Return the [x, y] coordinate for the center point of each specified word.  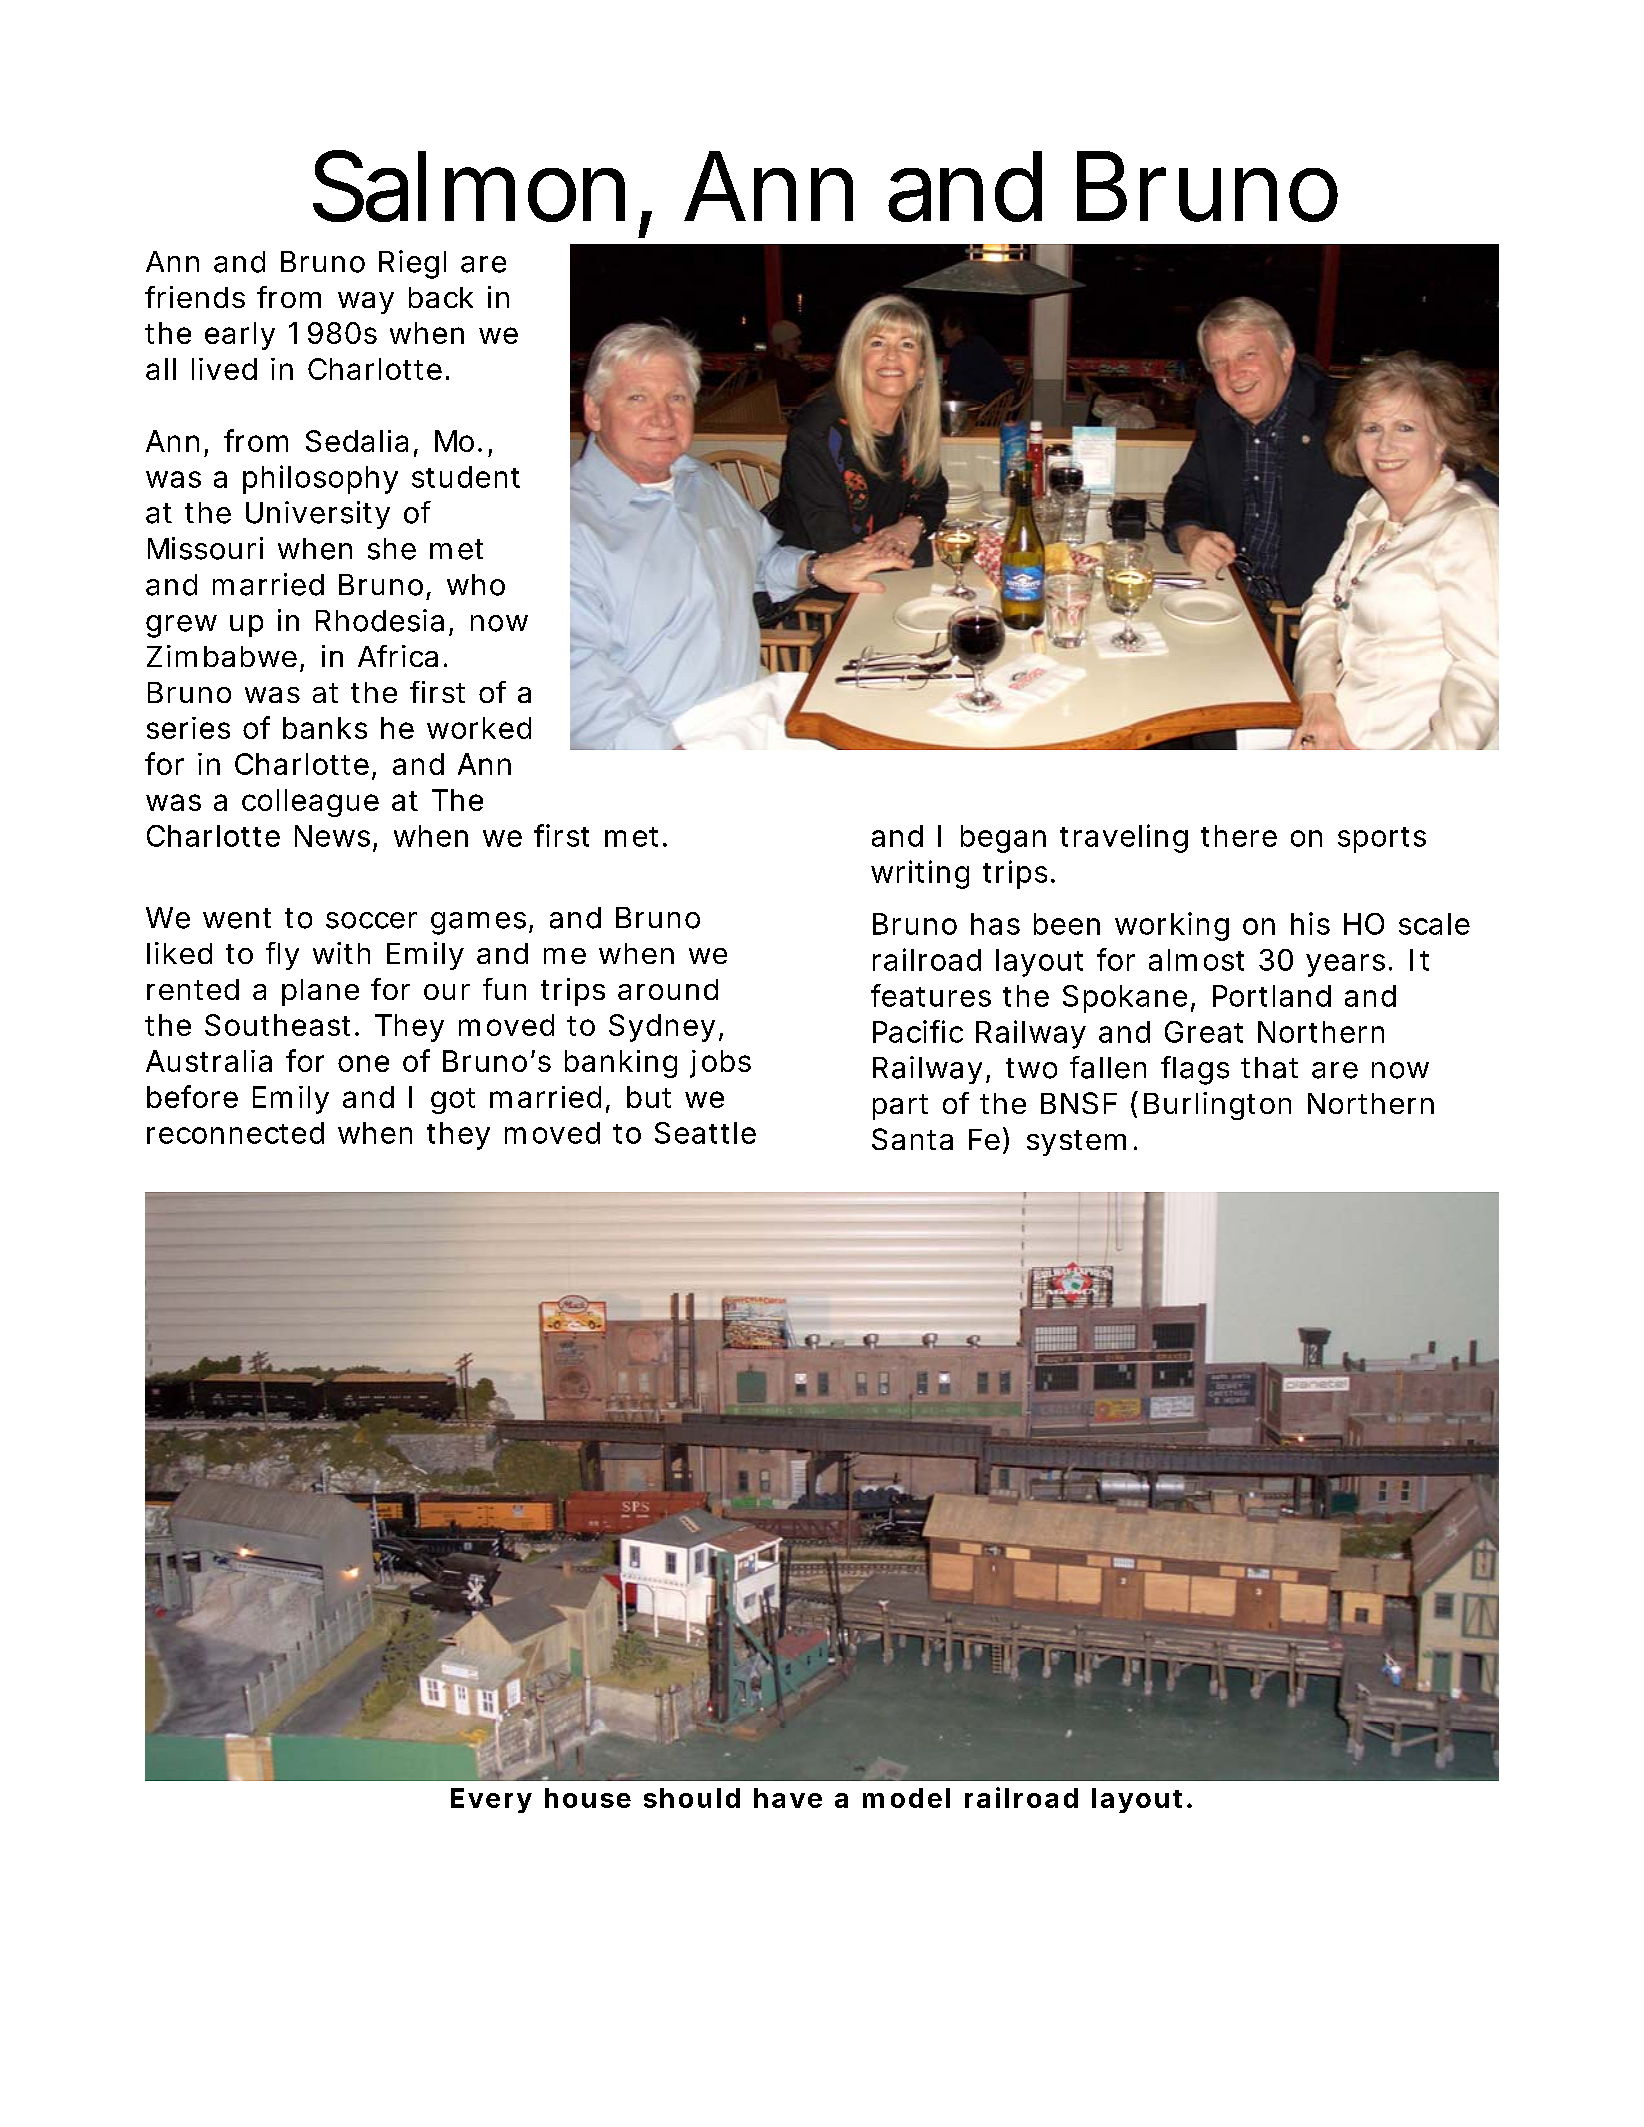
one [363, 1063]
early [240, 336]
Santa [912, 1139]
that [1269, 1068]
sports [1382, 840]
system [1076, 1143]
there [1239, 836]
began [1003, 839]
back [441, 297]
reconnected [235, 1133]
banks [325, 728]
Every [491, 1800]
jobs [720, 1064]
